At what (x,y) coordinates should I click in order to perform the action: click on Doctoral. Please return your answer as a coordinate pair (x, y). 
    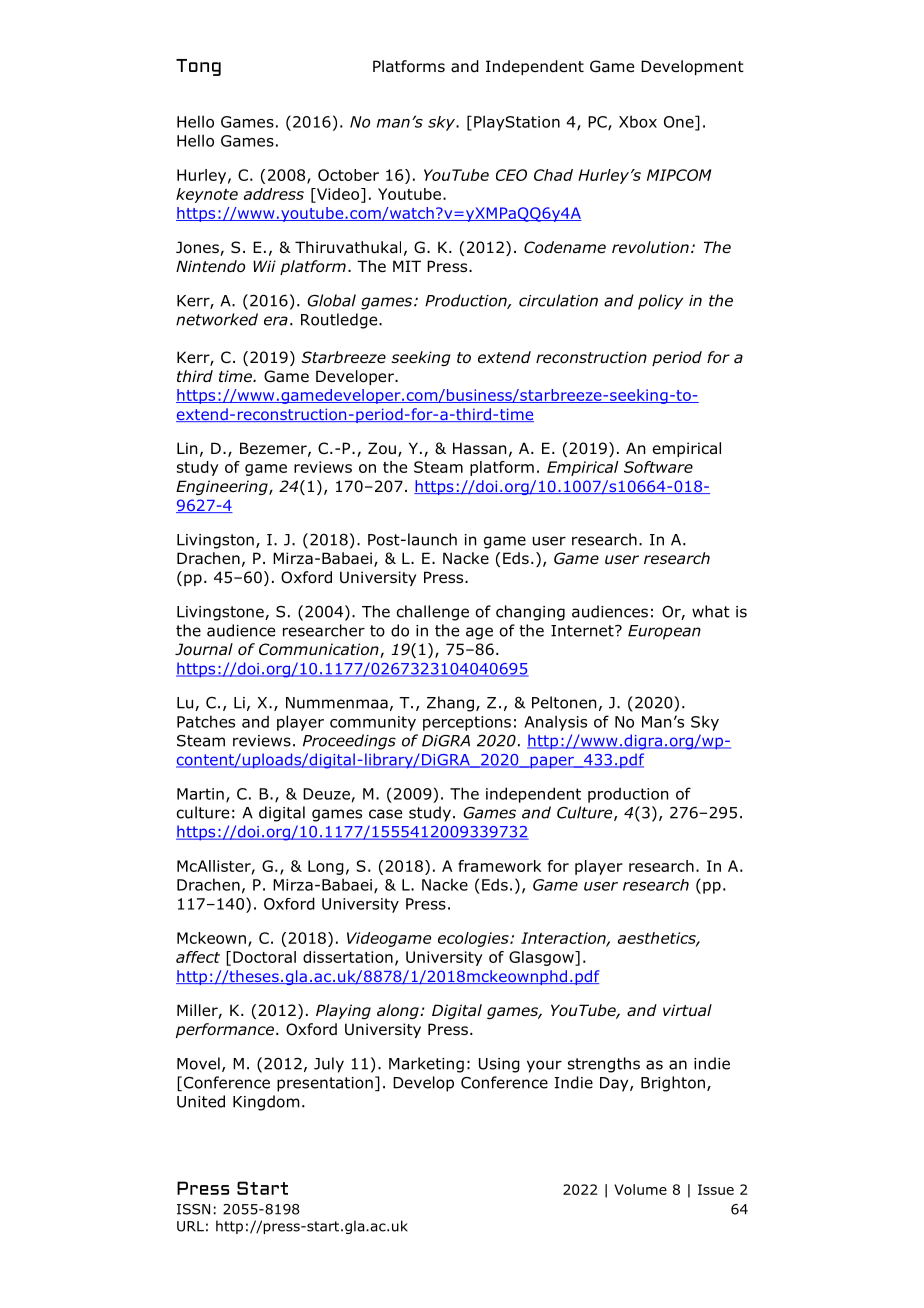
    Looking at the image, I should click on (264, 957).
